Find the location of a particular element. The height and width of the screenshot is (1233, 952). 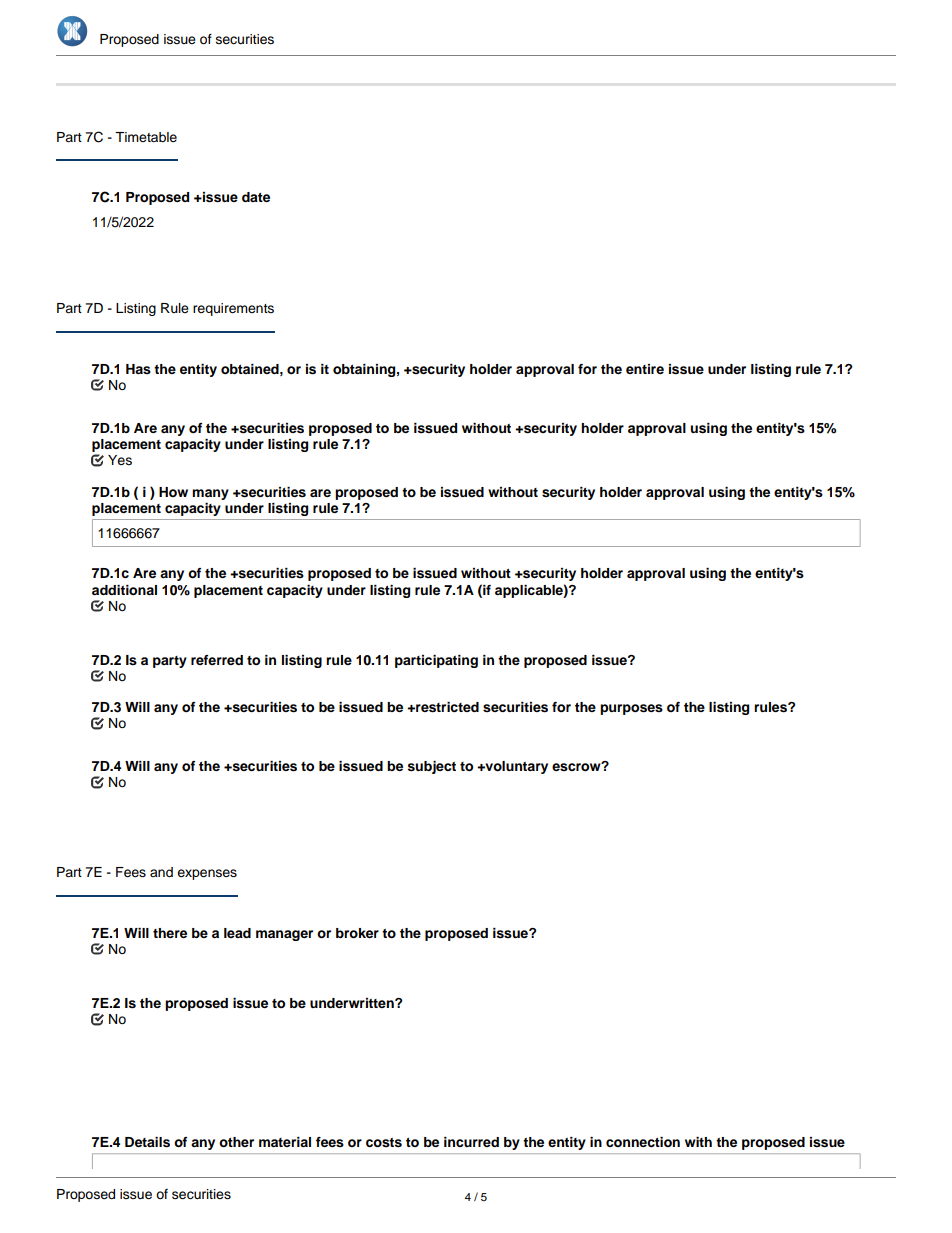

How is located at coordinates (173, 492).
